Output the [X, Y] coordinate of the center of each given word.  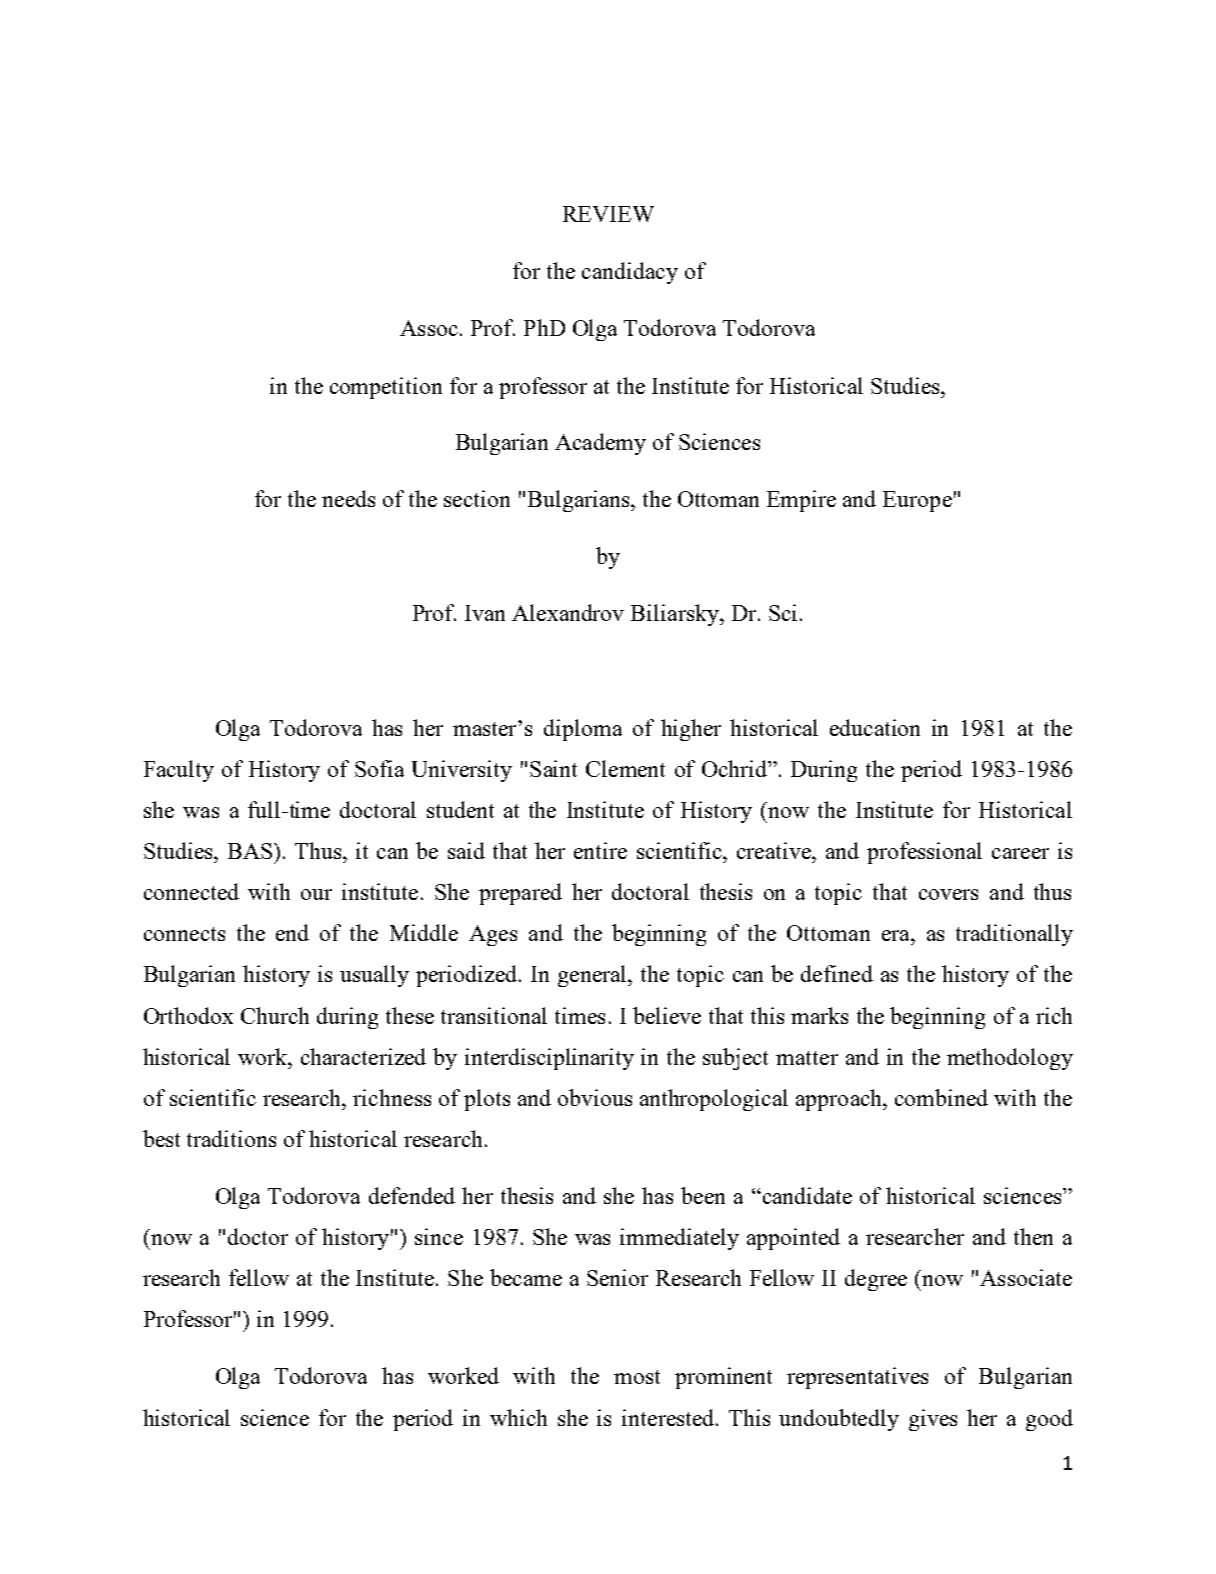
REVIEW [608, 214]
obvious [595, 1097]
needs [348, 498]
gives [933, 1420]
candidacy [630, 273]
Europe [917, 501]
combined [941, 1097]
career [1020, 853]
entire [600, 850]
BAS [250, 851]
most [637, 1377]
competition [386, 388]
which [518, 1417]
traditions [231, 1138]
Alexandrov [568, 612]
